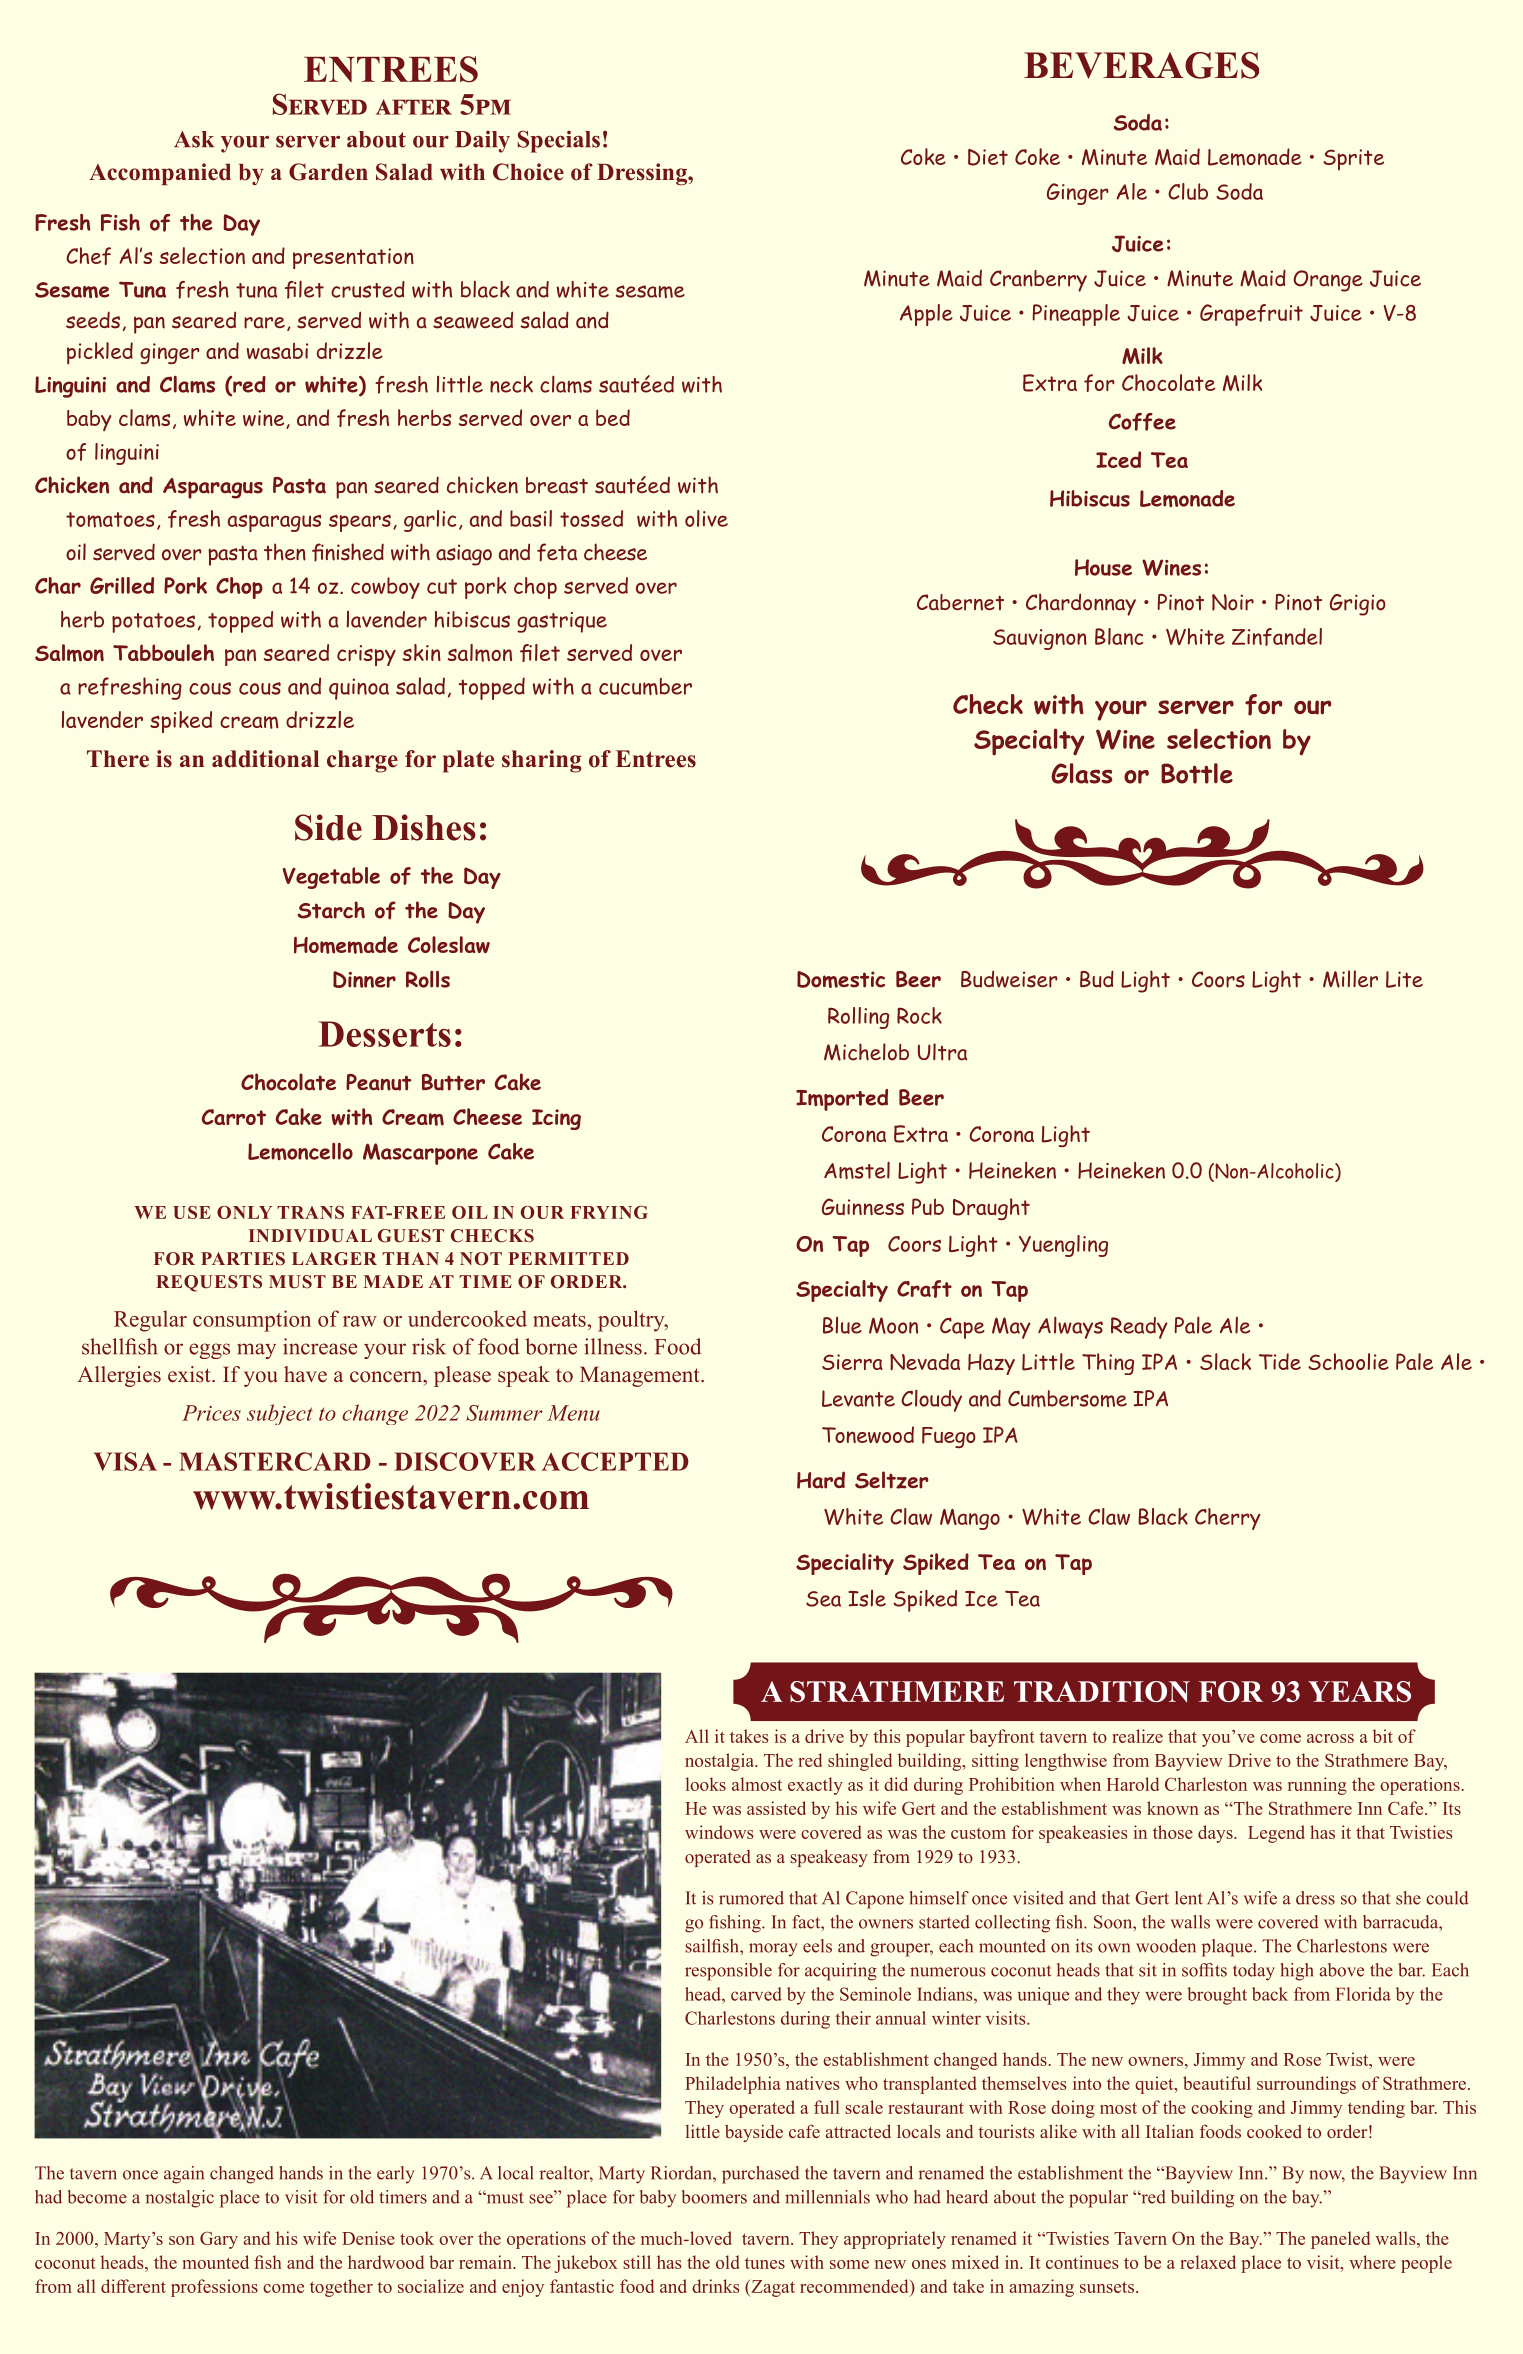 This image has height=2354, width=1523. Describe the element at coordinates (153, 623) in the image. I see `potatoes` at that location.
